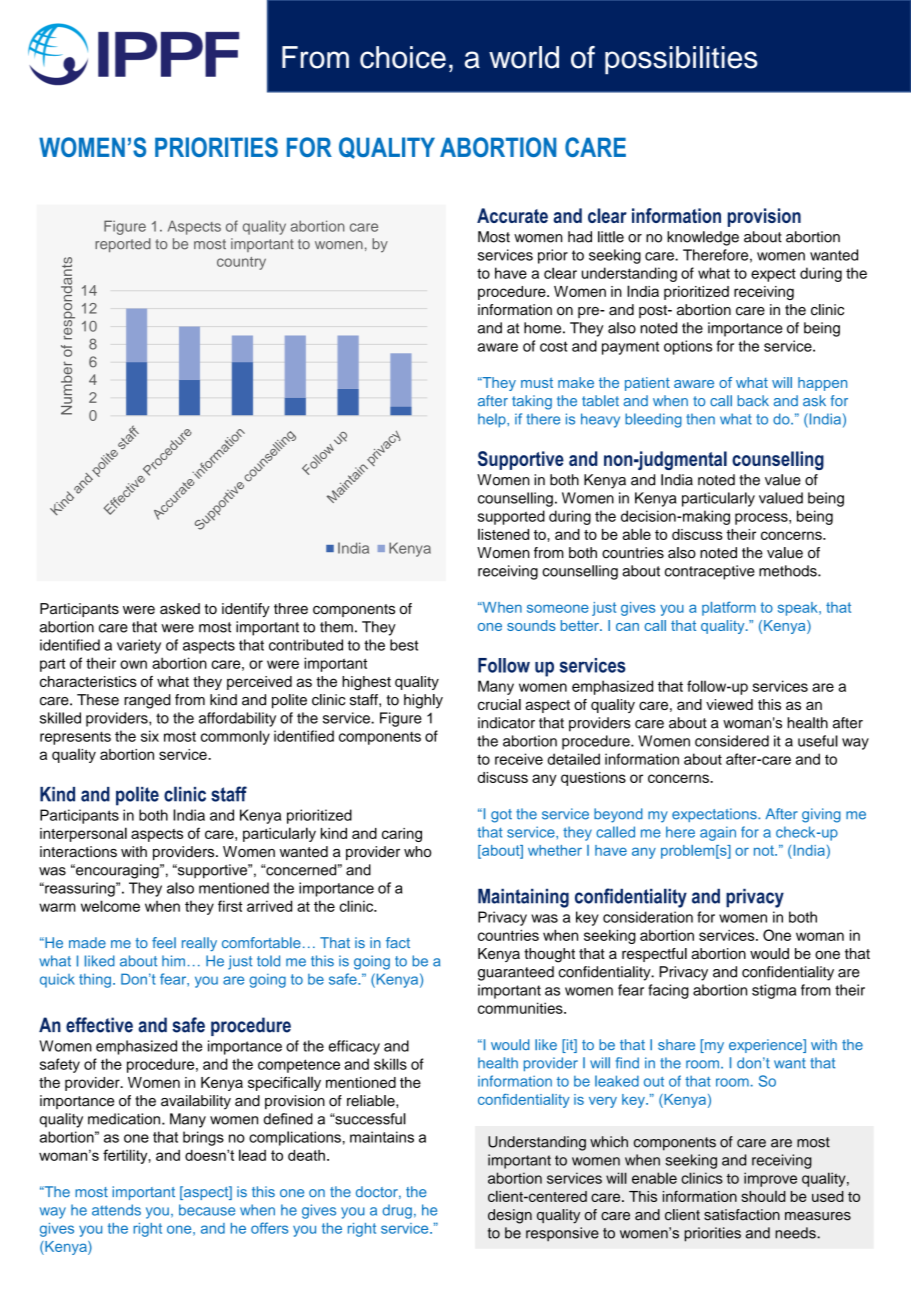 This document has width=911, height=1316. I want to click on platform, so click(729, 608).
